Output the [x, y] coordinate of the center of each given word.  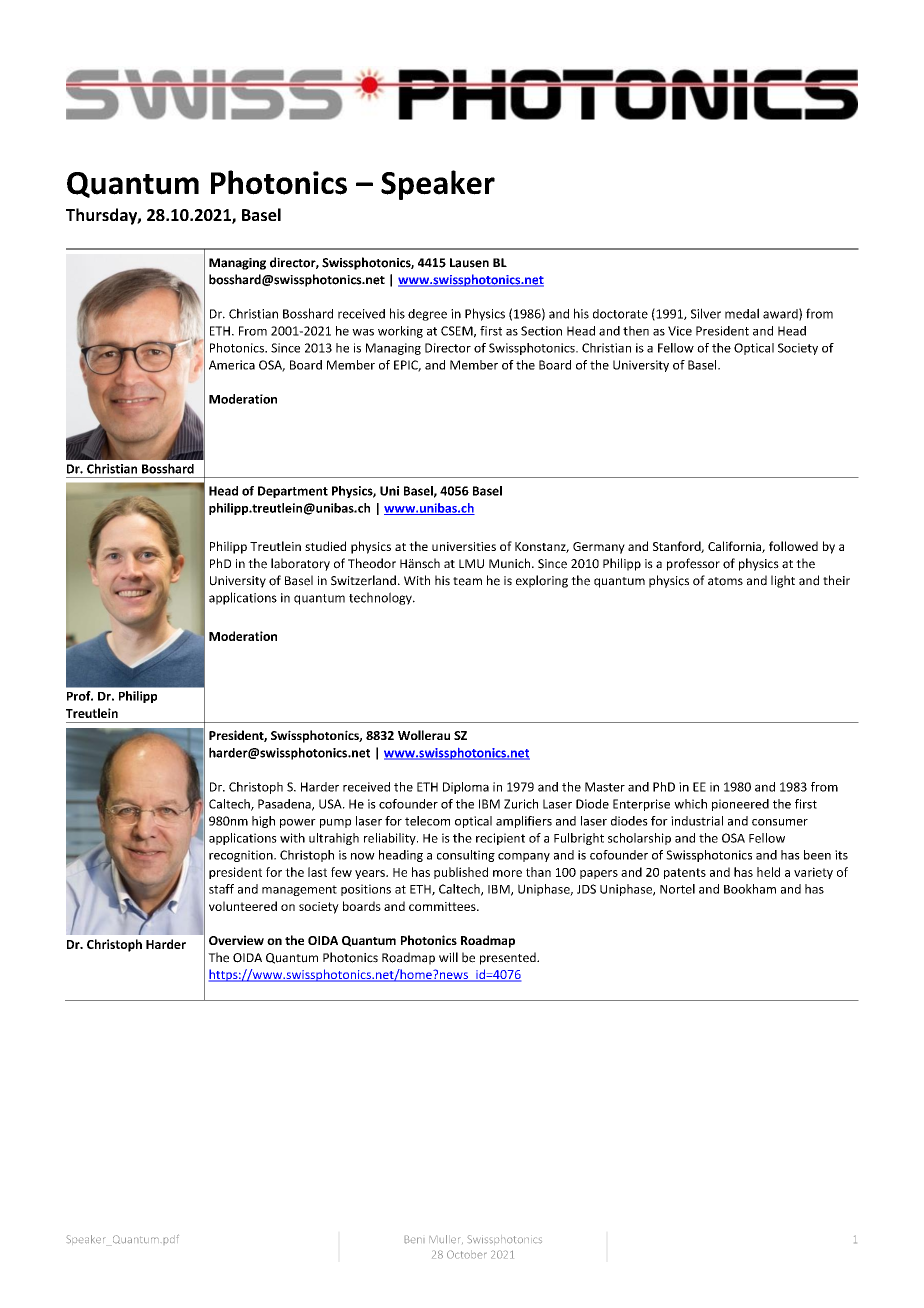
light [783, 581]
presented [509, 958]
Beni [414, 1239]
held [768, 872]
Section [541, 331]
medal [742, 313]
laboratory [300, 564]
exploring [542, 581]
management [299, 890]
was [363, 332]
